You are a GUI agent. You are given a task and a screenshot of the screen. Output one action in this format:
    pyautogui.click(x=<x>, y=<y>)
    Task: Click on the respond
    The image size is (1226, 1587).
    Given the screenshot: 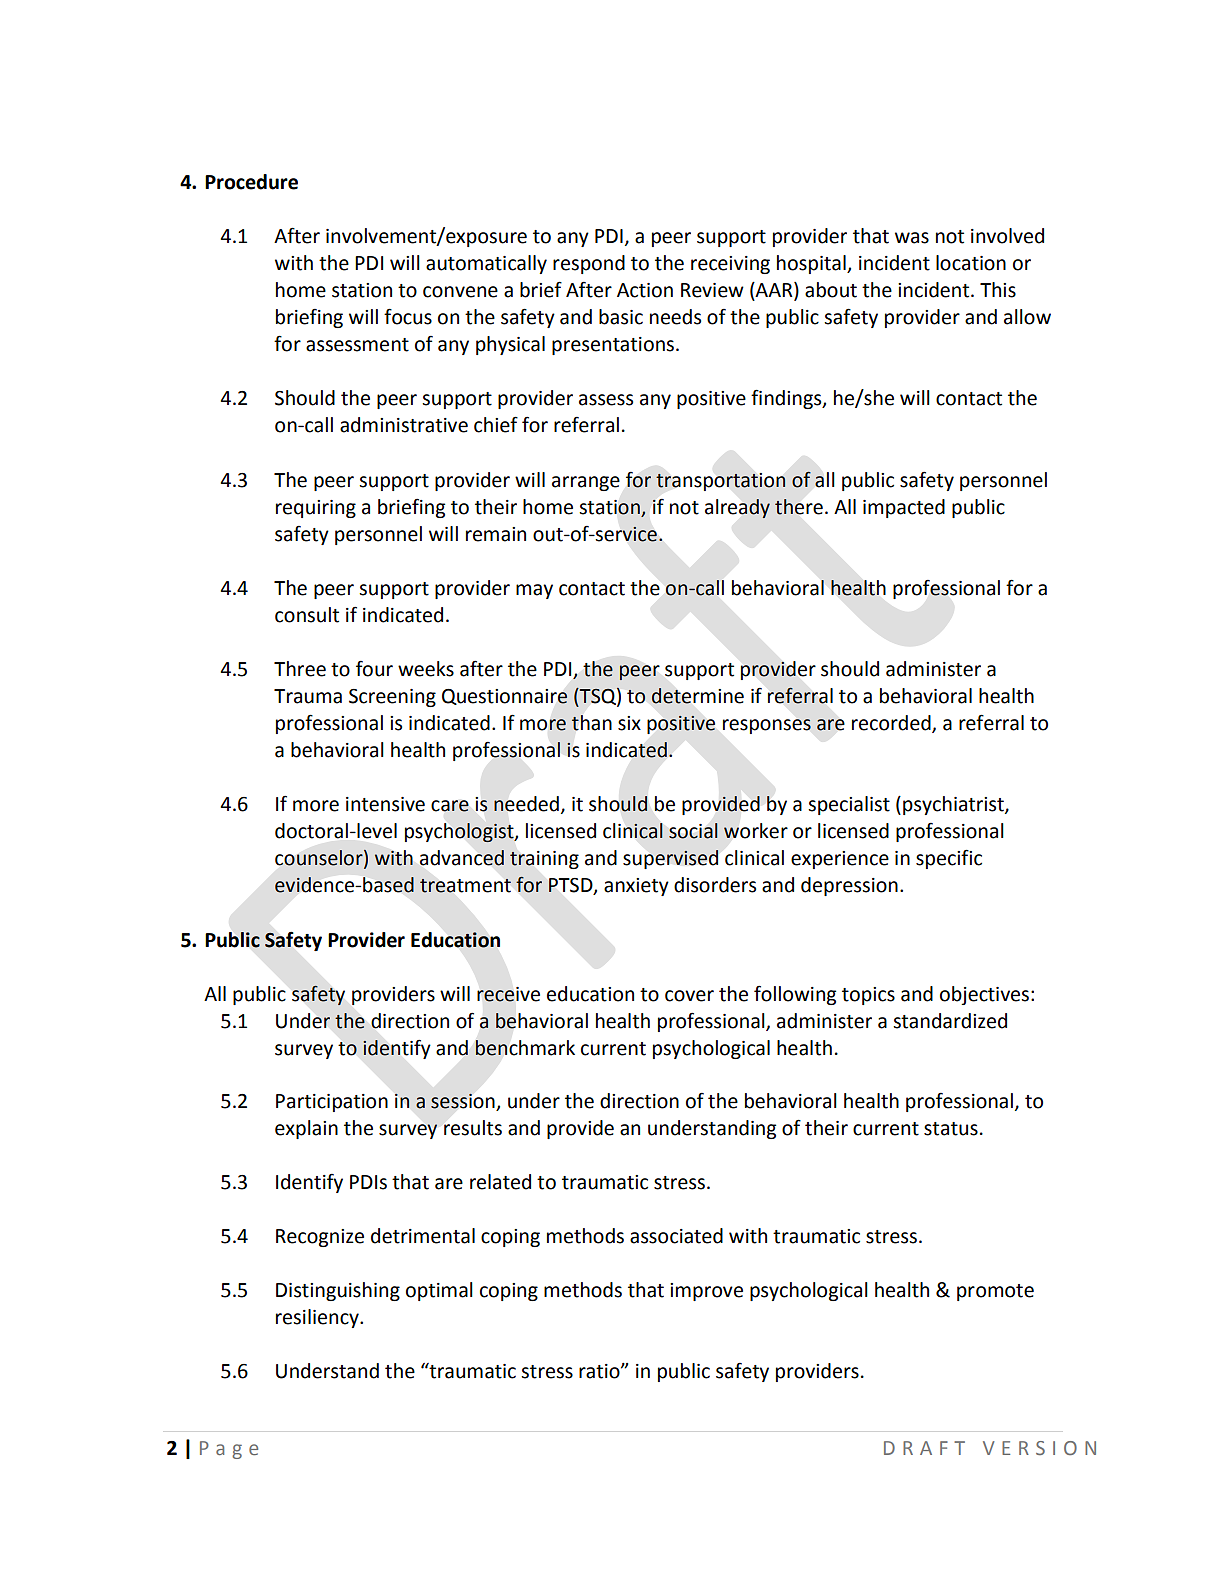 What is the action you would take?
    pyautogui.click(x=589, y=264)
